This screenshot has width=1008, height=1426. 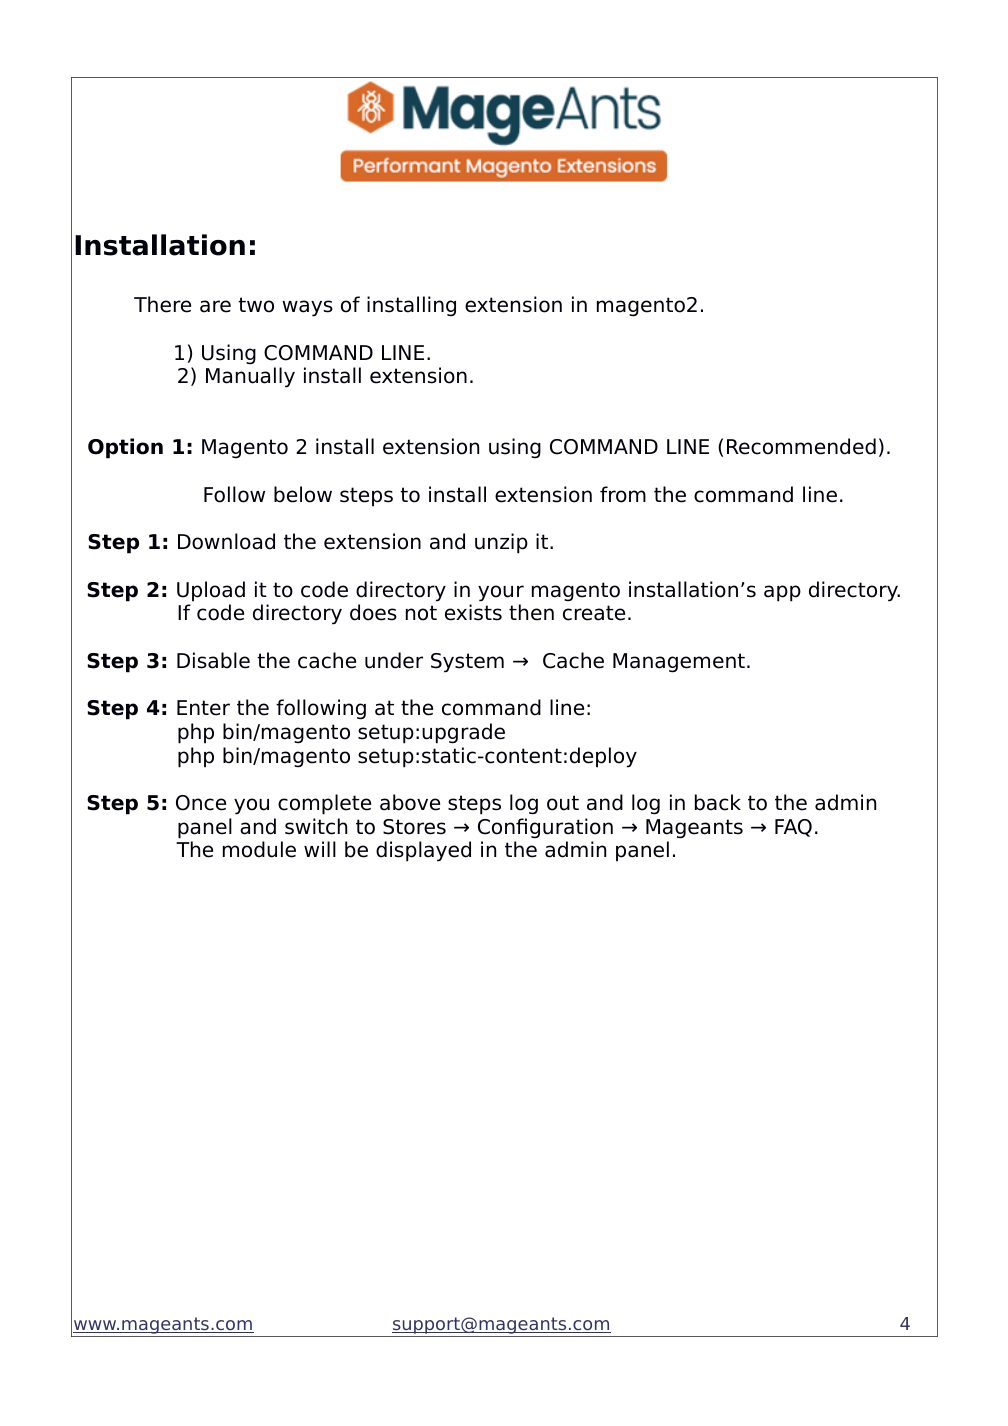 I want to click on Management, so click(x=679, y=663).
